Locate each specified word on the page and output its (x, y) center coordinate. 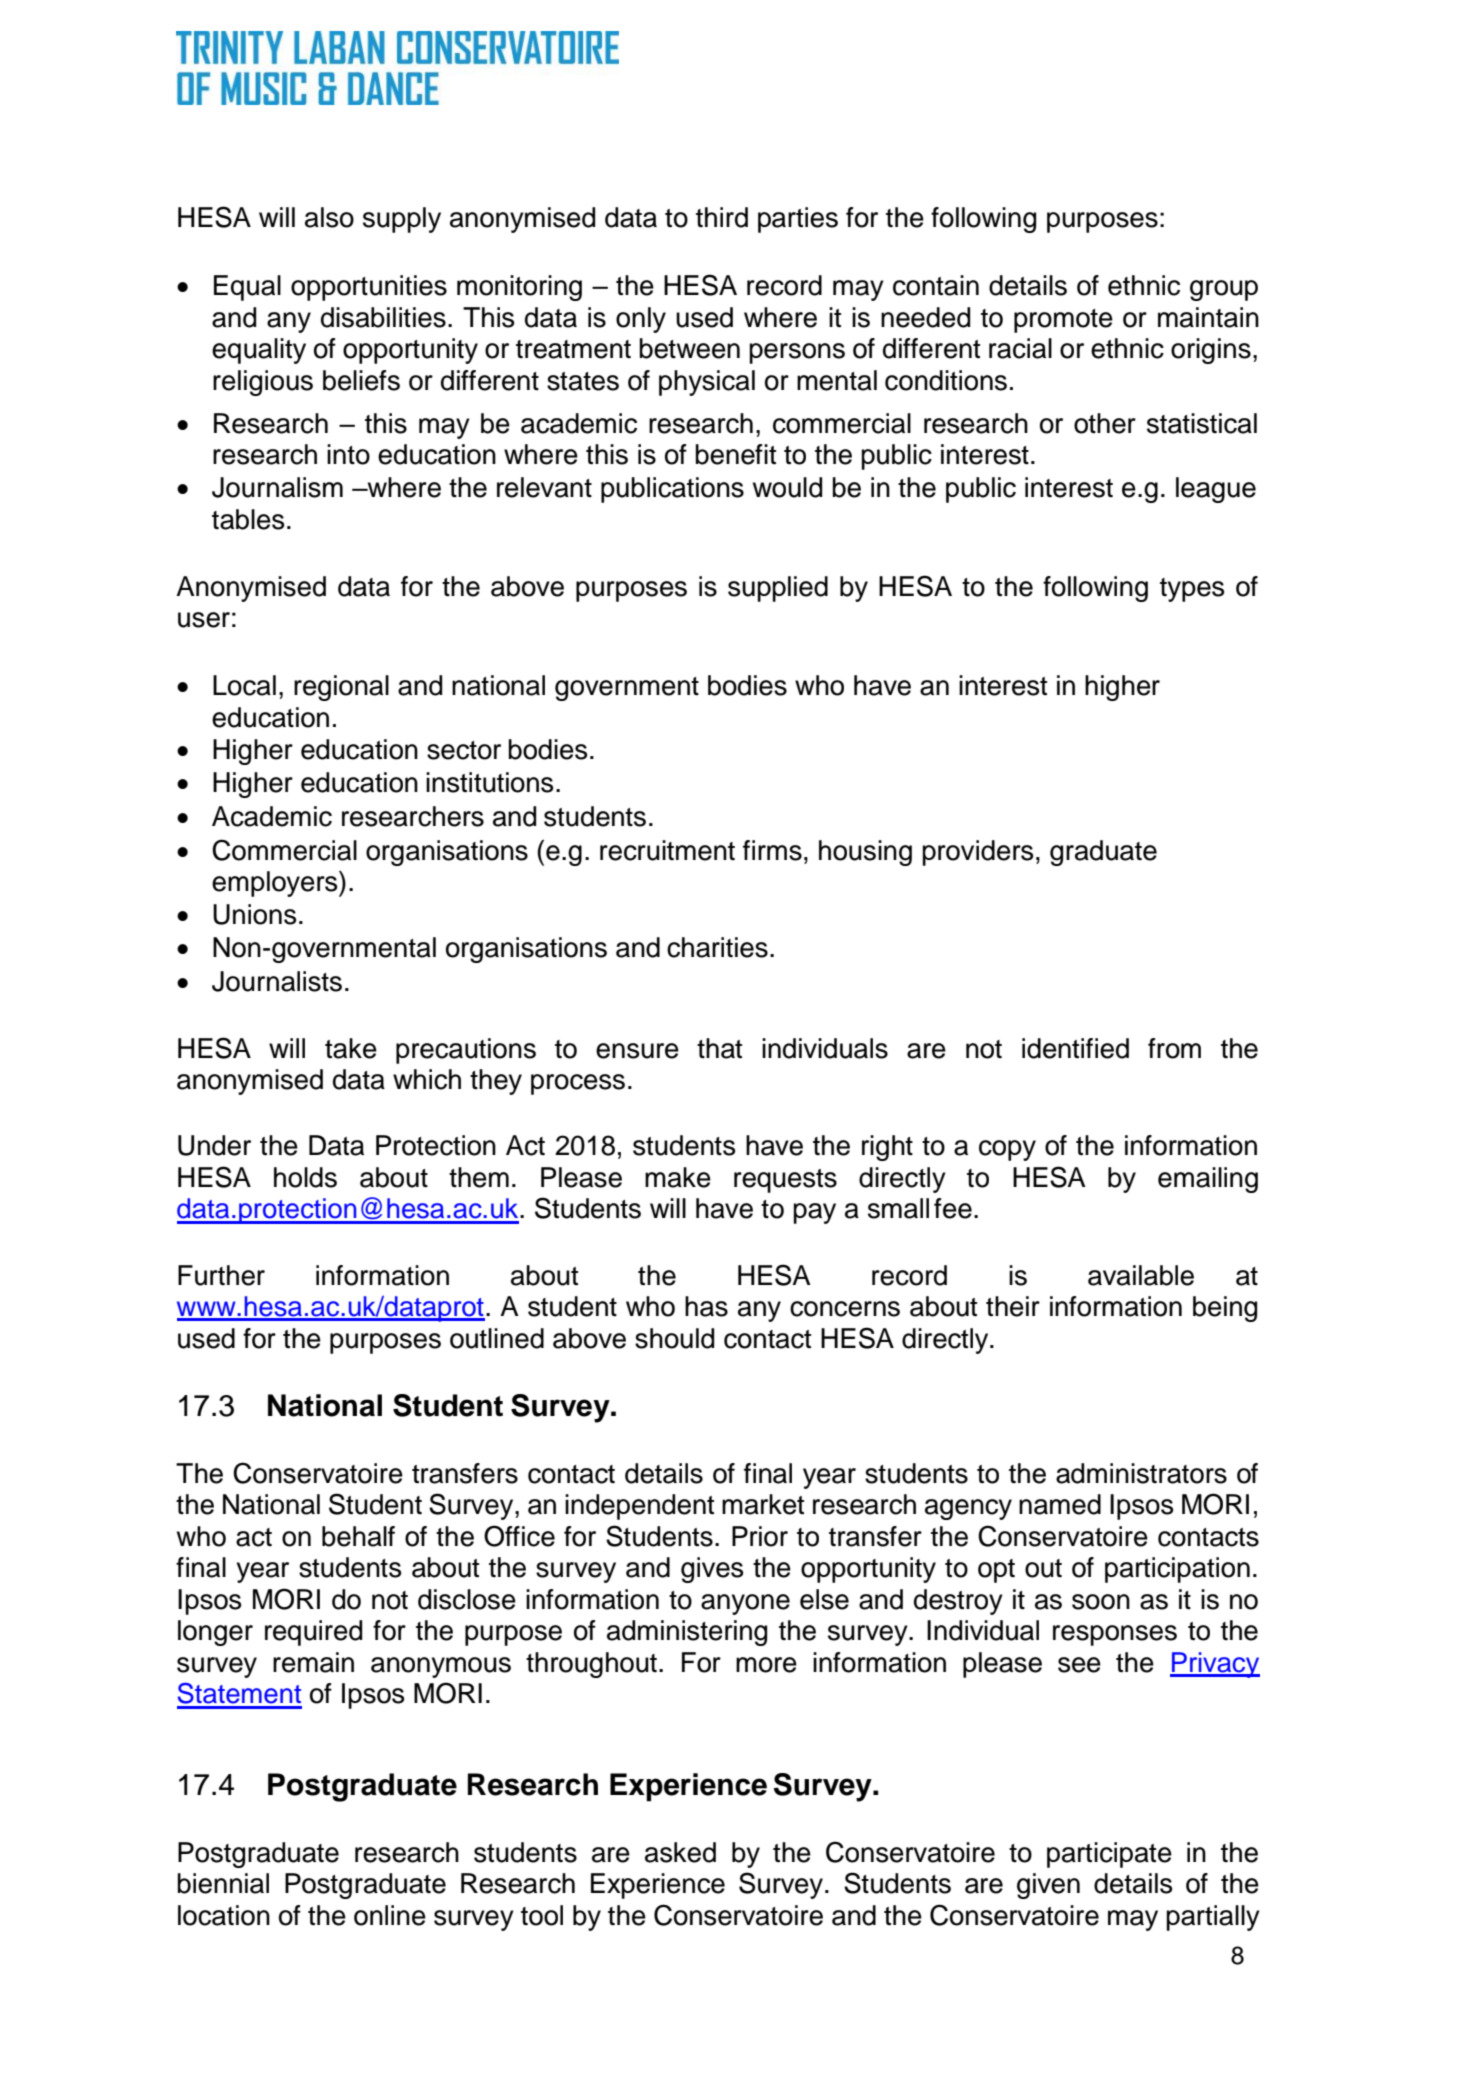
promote (1063, 321)
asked (680, 1852)
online (390, 1915)
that (719, 1048)
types (1192, 590)
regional (341, 688)
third (722, 217)
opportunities (369, 288)
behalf (358, 1536)
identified (1075, 1048)
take (351, 1048)
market (763, 1504)
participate (1109, 1855)
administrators (1141, 1473)
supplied (778, 589)
